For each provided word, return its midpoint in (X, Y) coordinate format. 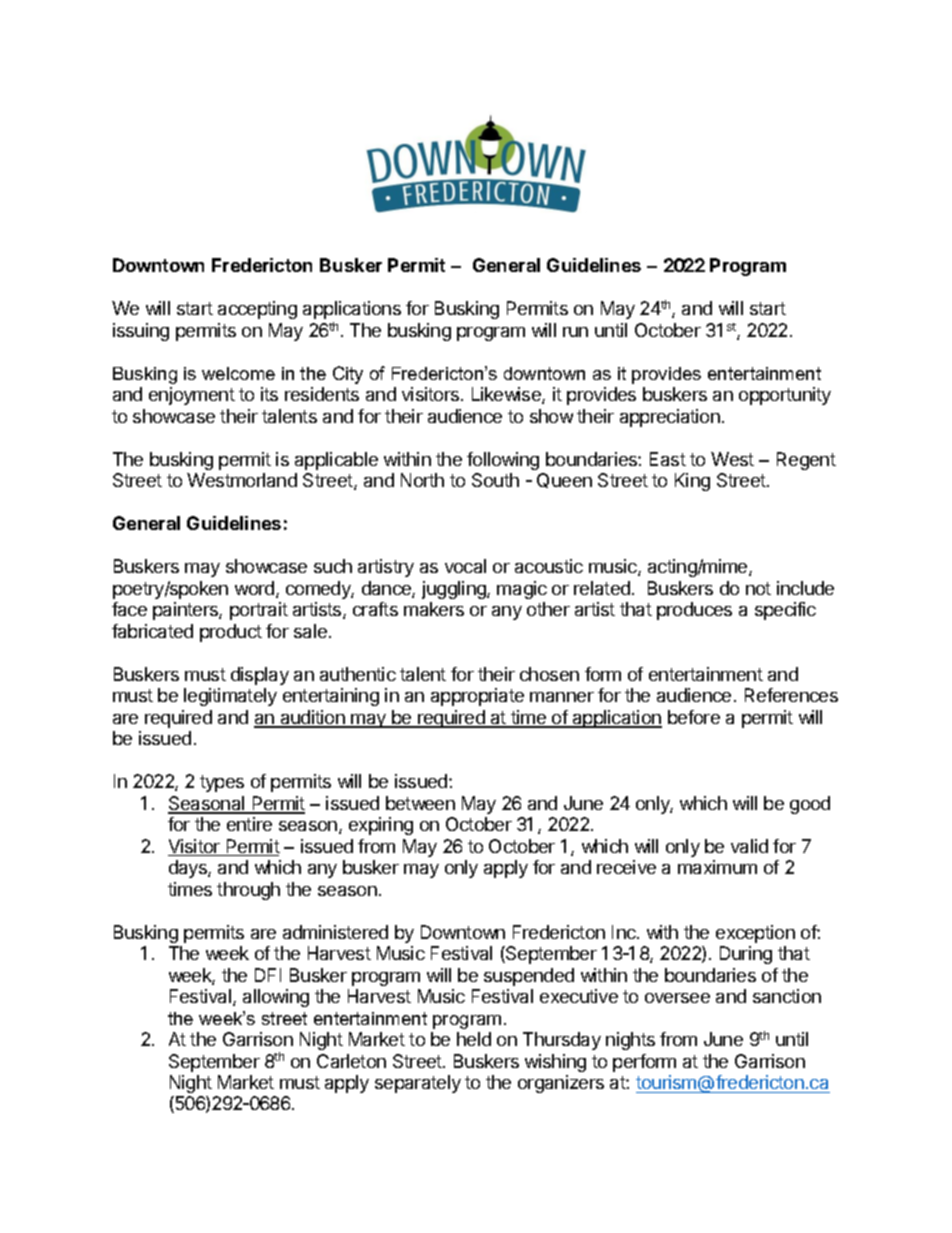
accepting (257, 310)
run (575, 332)
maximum (717, 867)
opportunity (785, 396)
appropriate (477, 697)
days (189, 869)
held (474, 1039)
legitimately (230, 697)
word (254, 588)
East (668, 459)
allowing (276, 998)
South (495, 480)
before (694, 717)
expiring (381, 826)
